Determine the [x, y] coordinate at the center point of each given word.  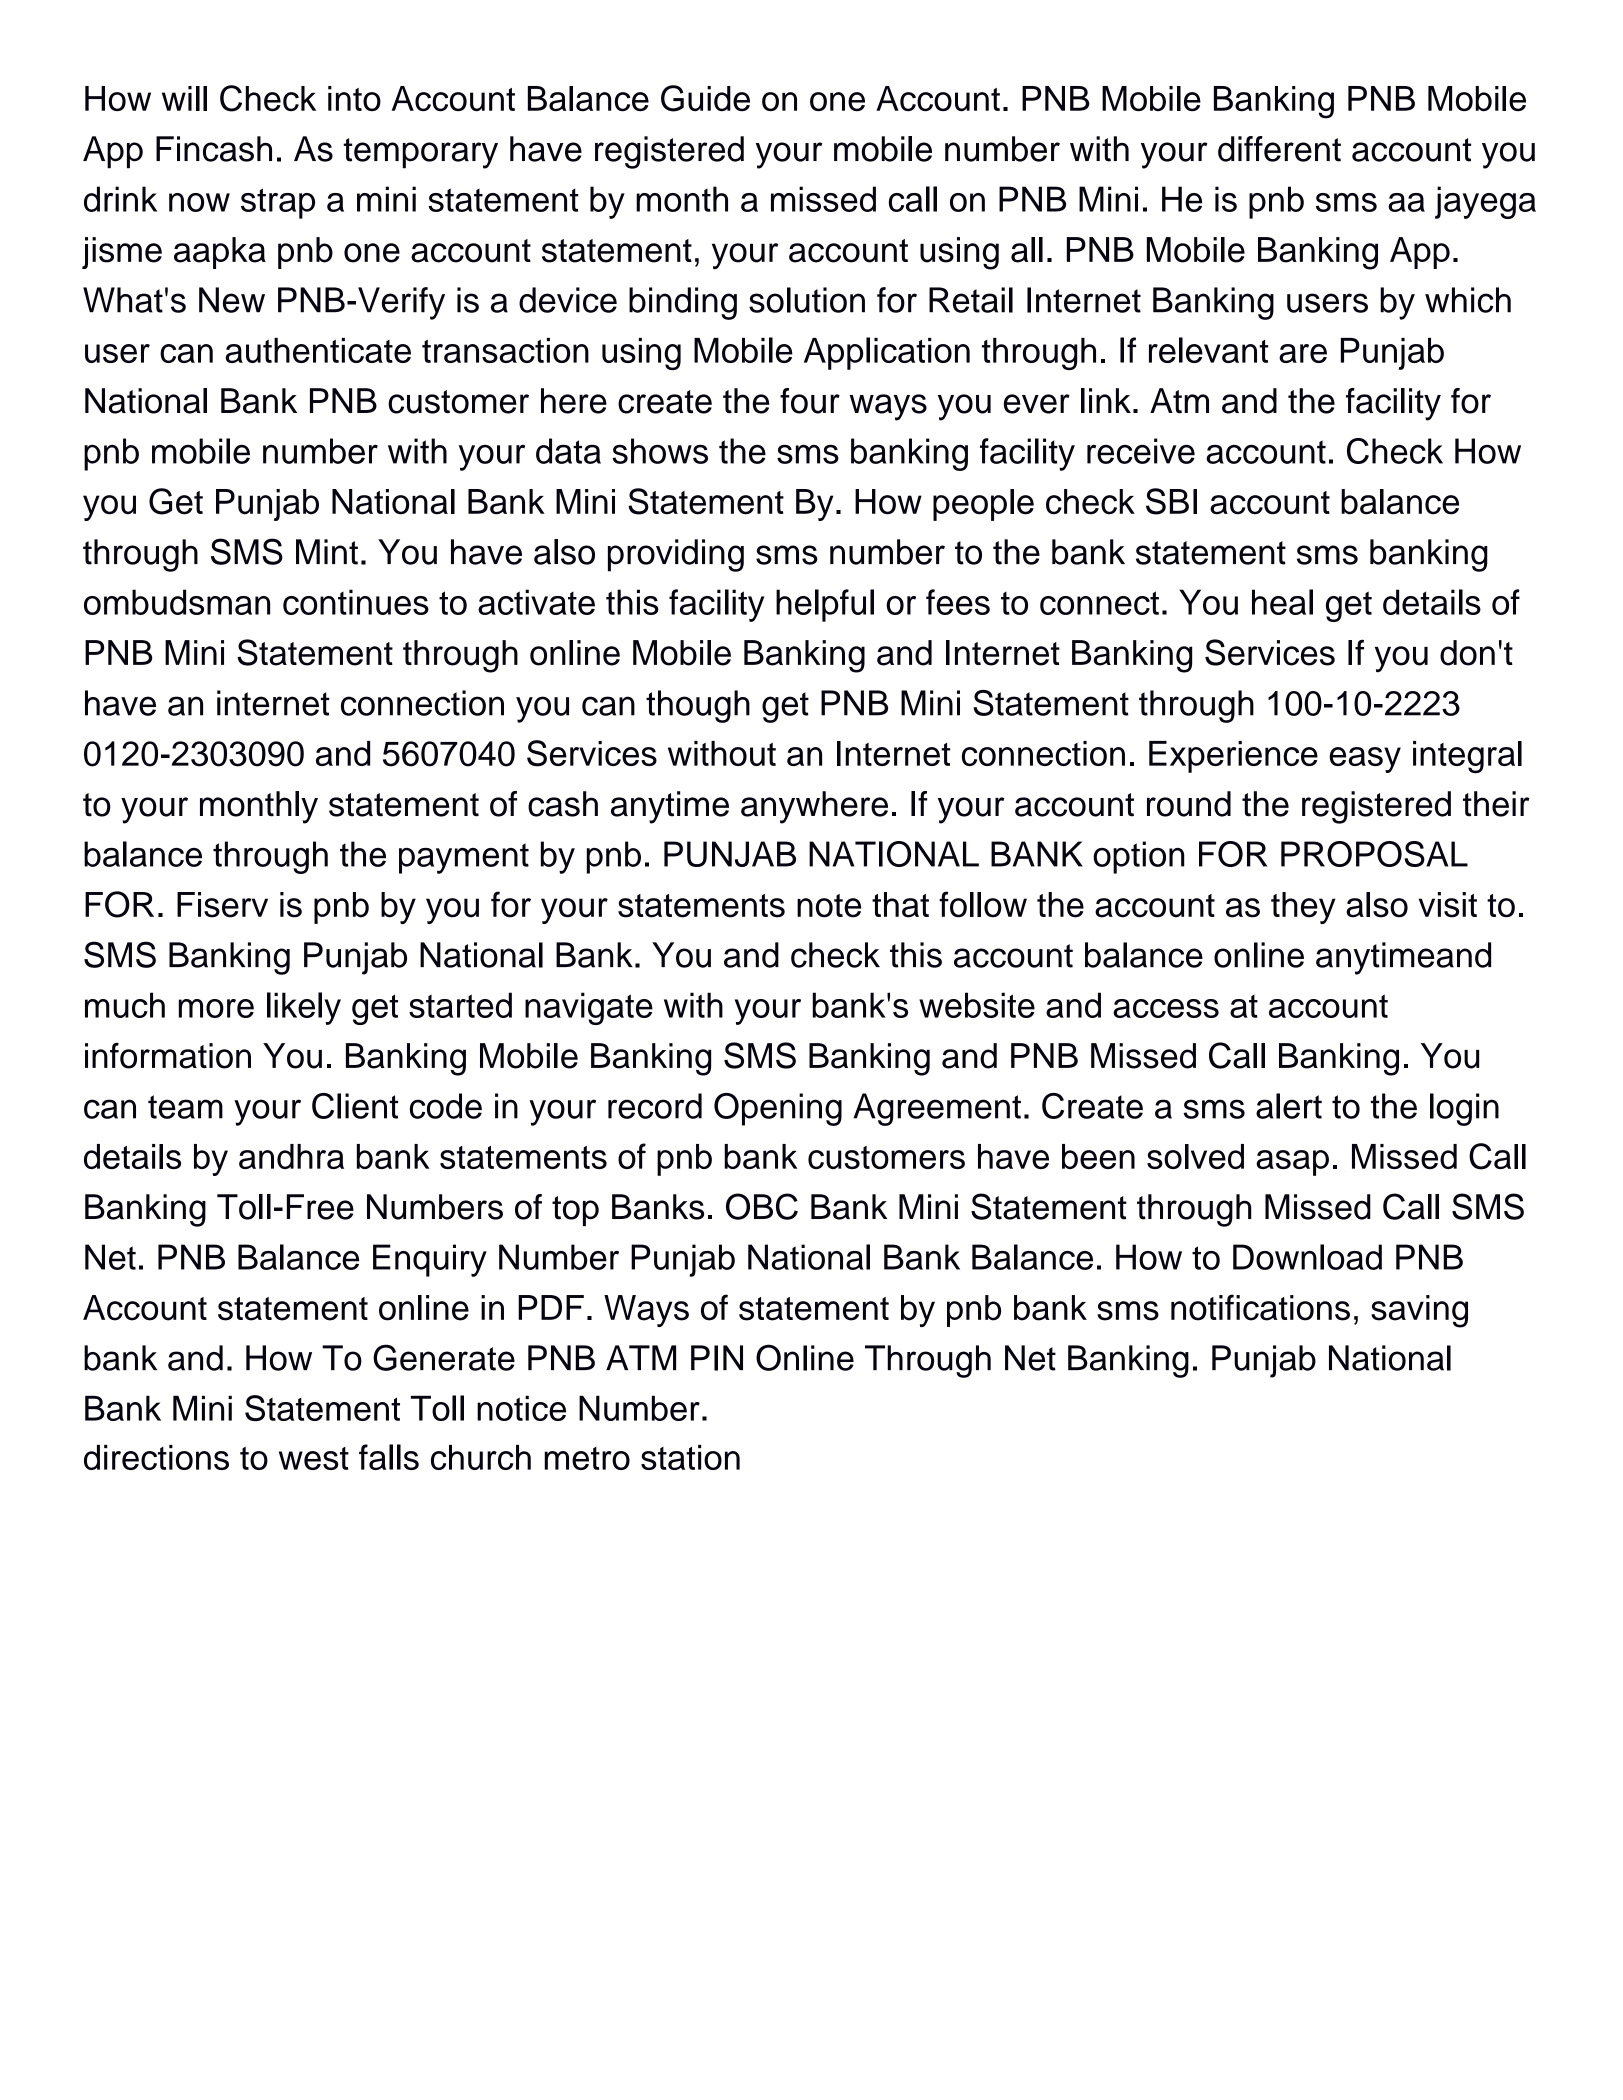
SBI [1171, 501]
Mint [327, 552]
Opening [778, 1109]
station [690, 1457]
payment [464, 858]
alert [1289, 1106]
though [698, 706]
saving [1419, 1311]
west [314, 1458]
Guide [705, 98]
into [354, 98]
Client [355, 1106]
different [1279, 149]
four [810, 401]
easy [1365, 760]
